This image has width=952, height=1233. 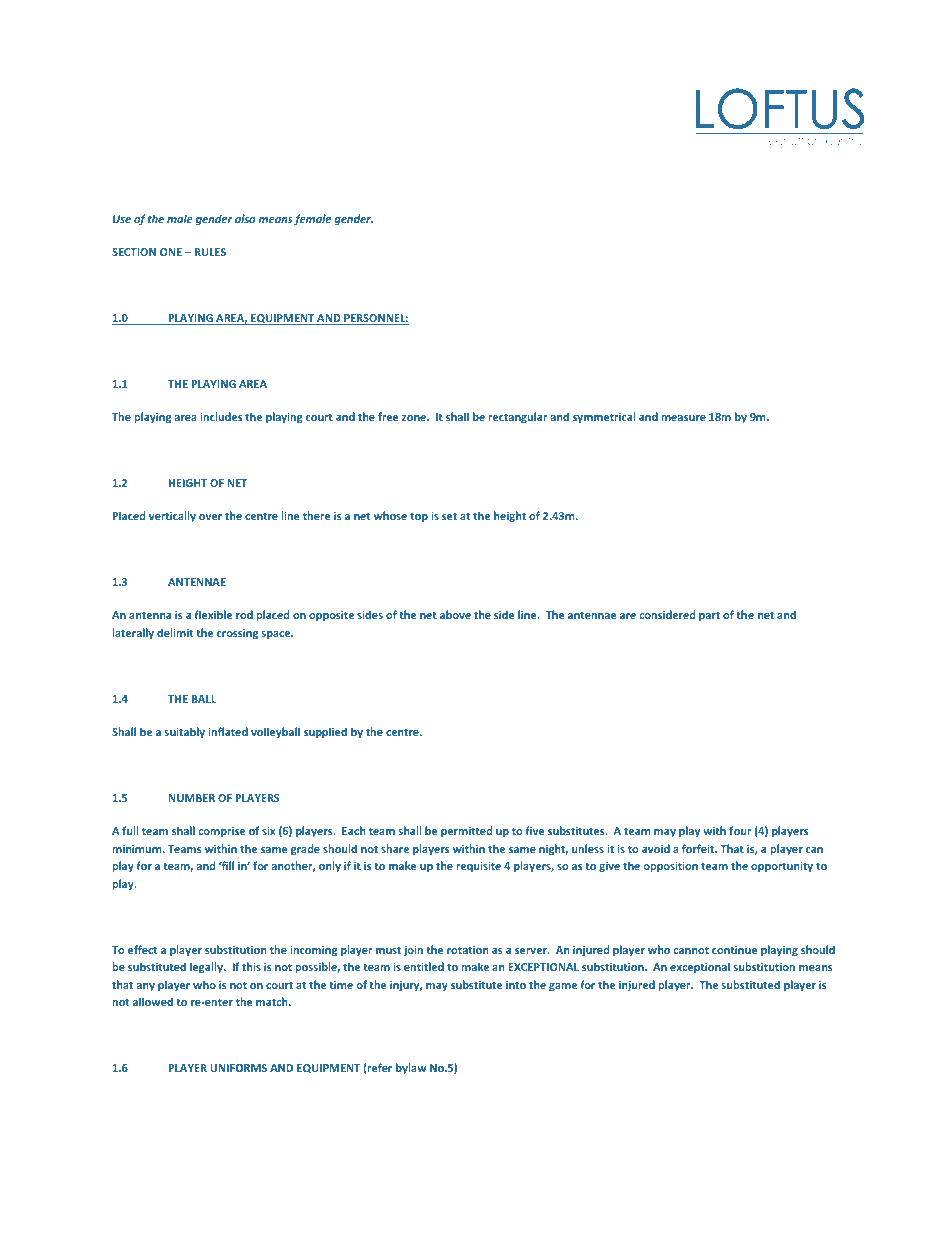 I want to click on measure, so click(x=684, y=418).
